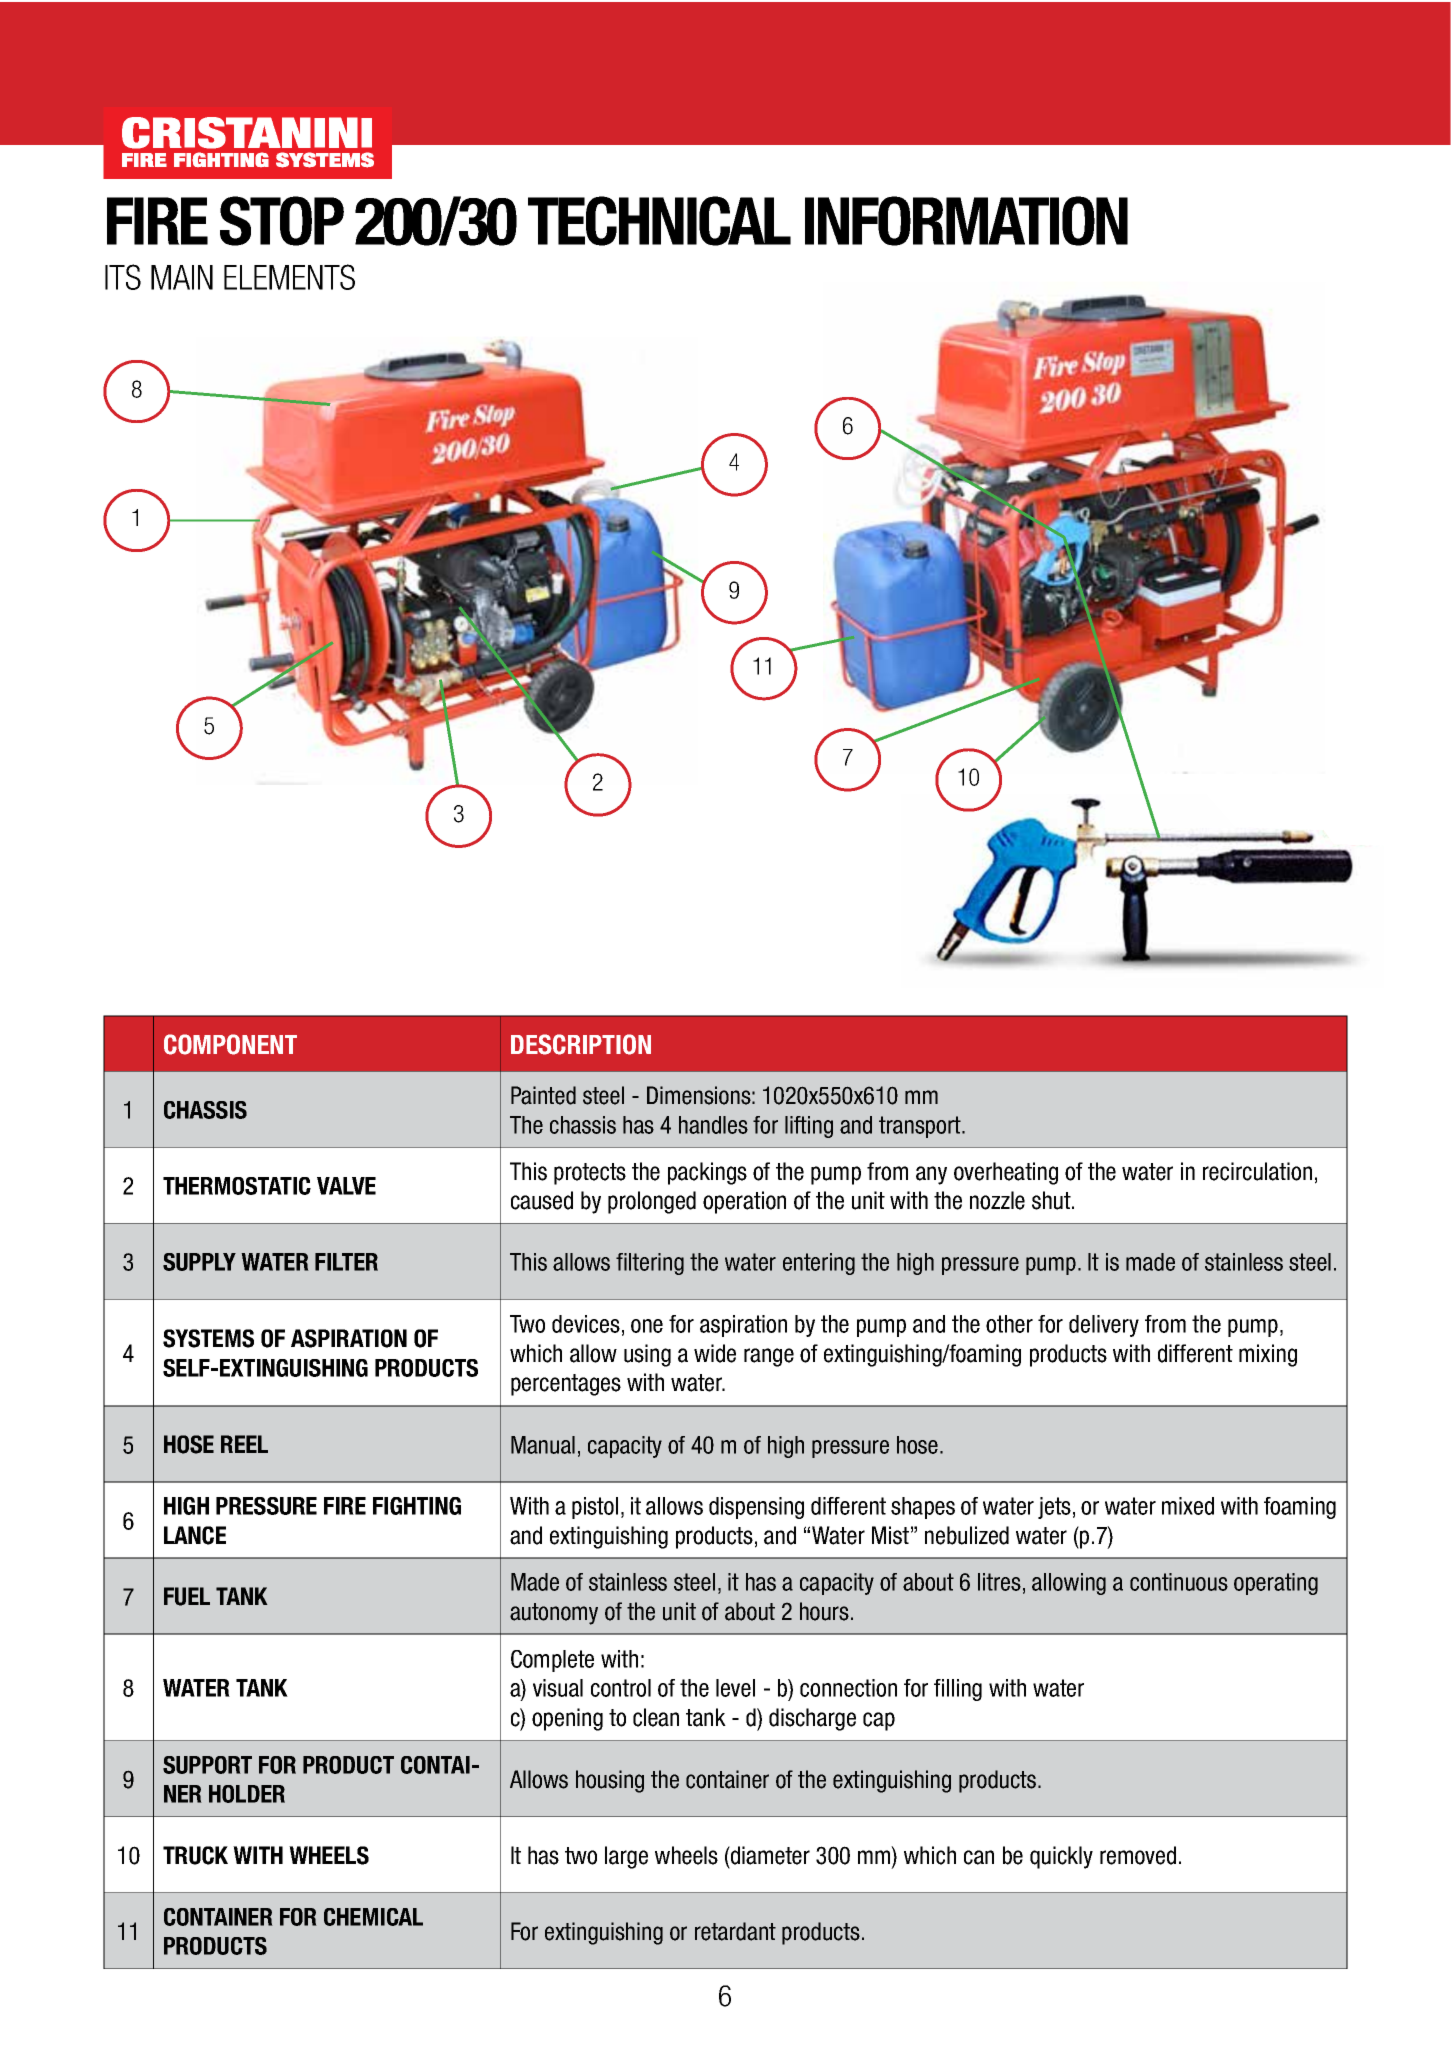 The height and width of the page is (2052, 1451). What do you see at coordinates (921, 1127) in the page?
I see `transport` at bounding box center [921, 1127].
